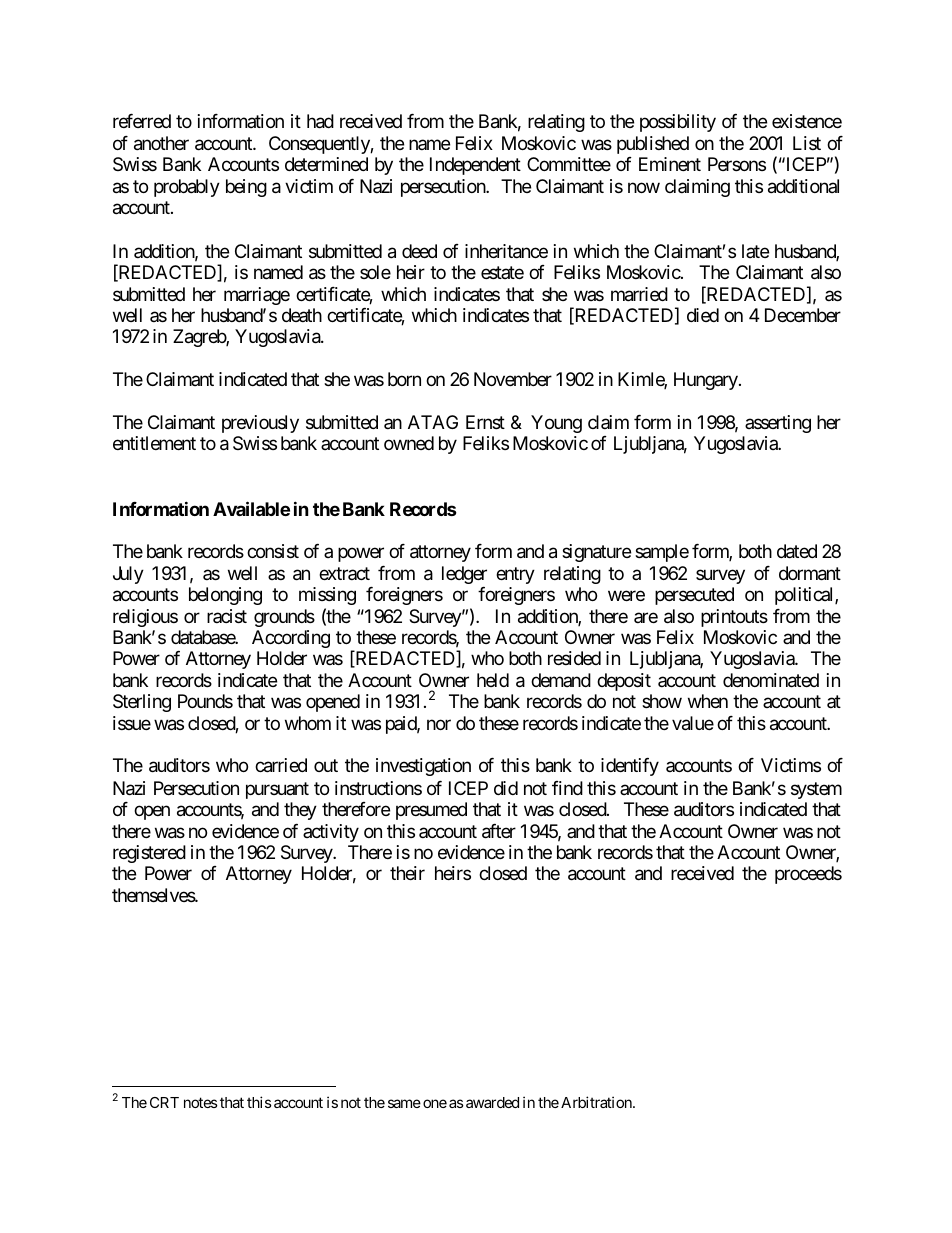 This page has width=952, height=1233. I want to click on Independent, so click(475, 166).
